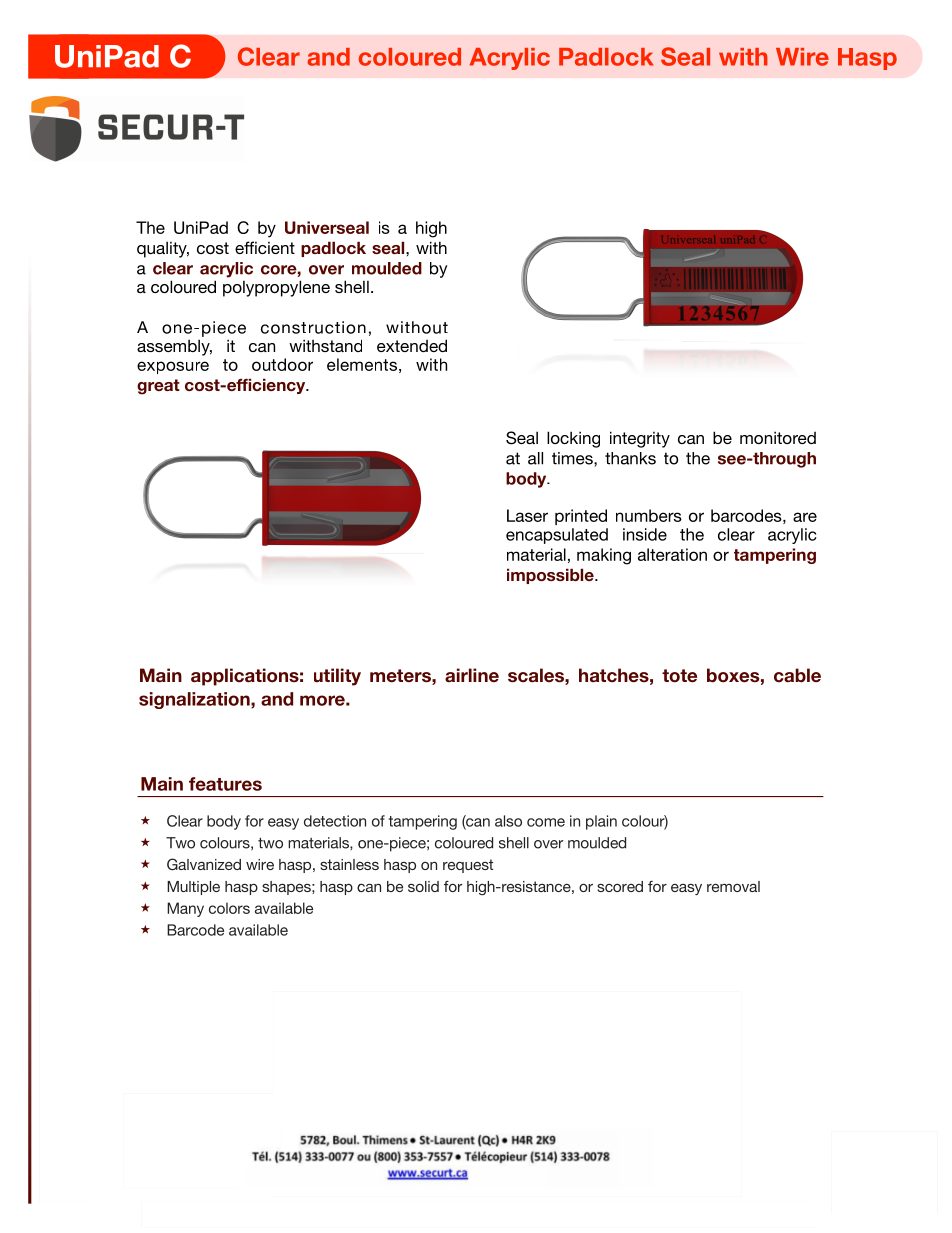  What do you see at coordinates (640, 439) in the screenshot?
I see `integrity` at bounding box center [640, 439].
